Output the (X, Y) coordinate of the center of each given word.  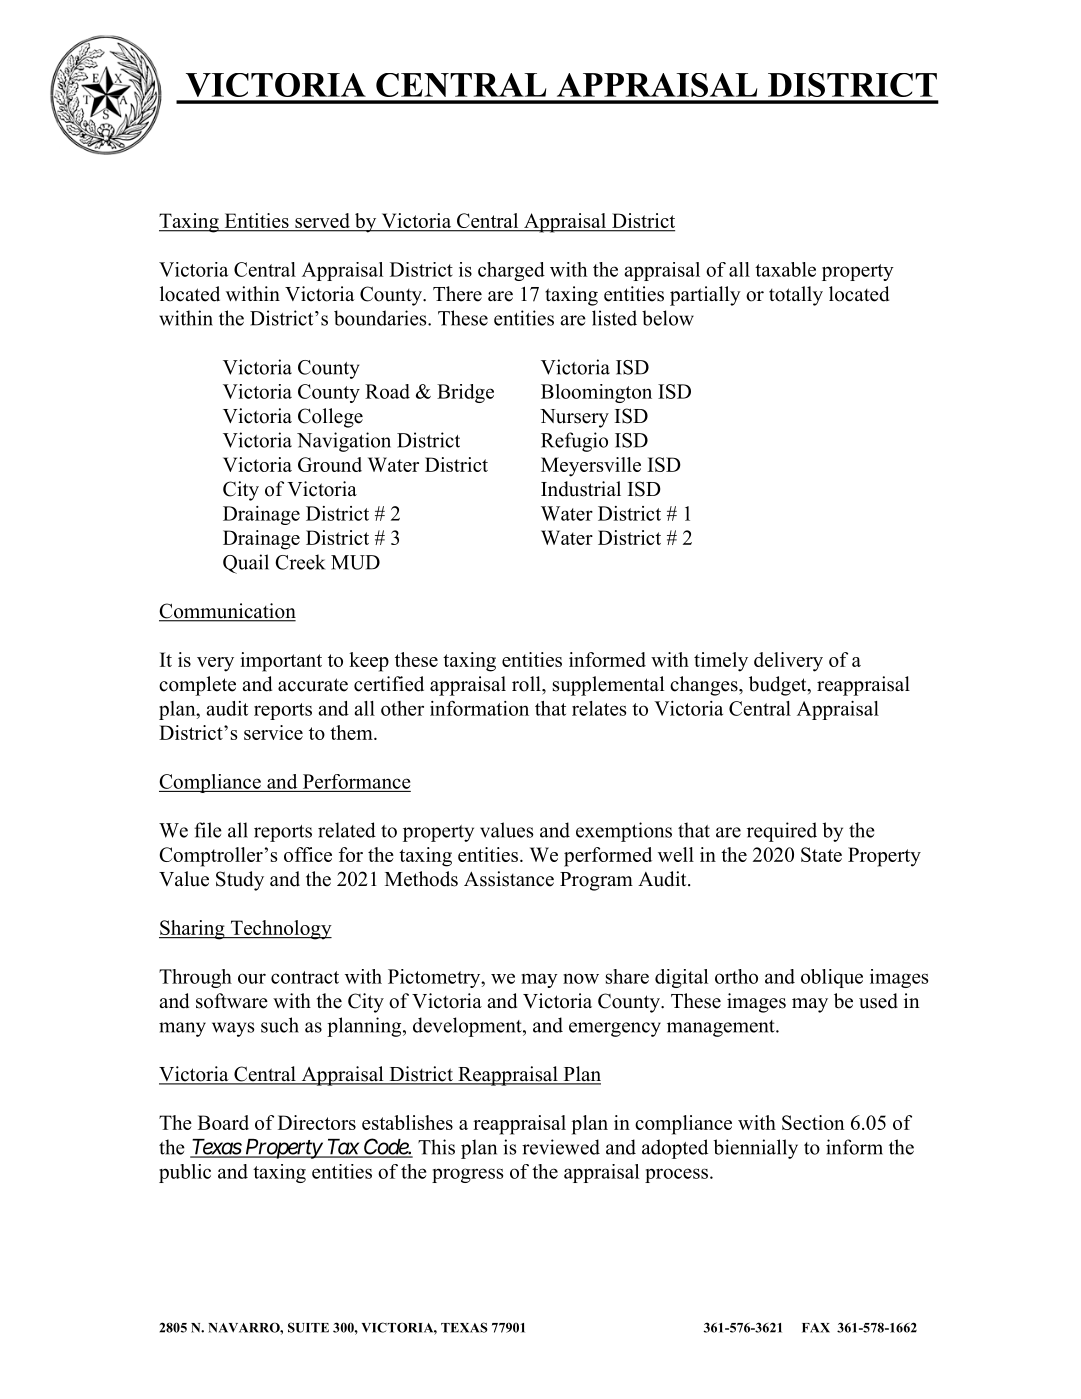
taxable (785, 269)
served (322, 222)
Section (813, 1122)
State (821, 854)
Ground (330, 464)
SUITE (308, 1327)
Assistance (509, 879)
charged (511, 271)
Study (240, 881)
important (281, 662)
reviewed (561, 1147)
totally (796, 296)
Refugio (574, 442)
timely (721, 662)
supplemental (608, 686)
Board (223, 1122)
